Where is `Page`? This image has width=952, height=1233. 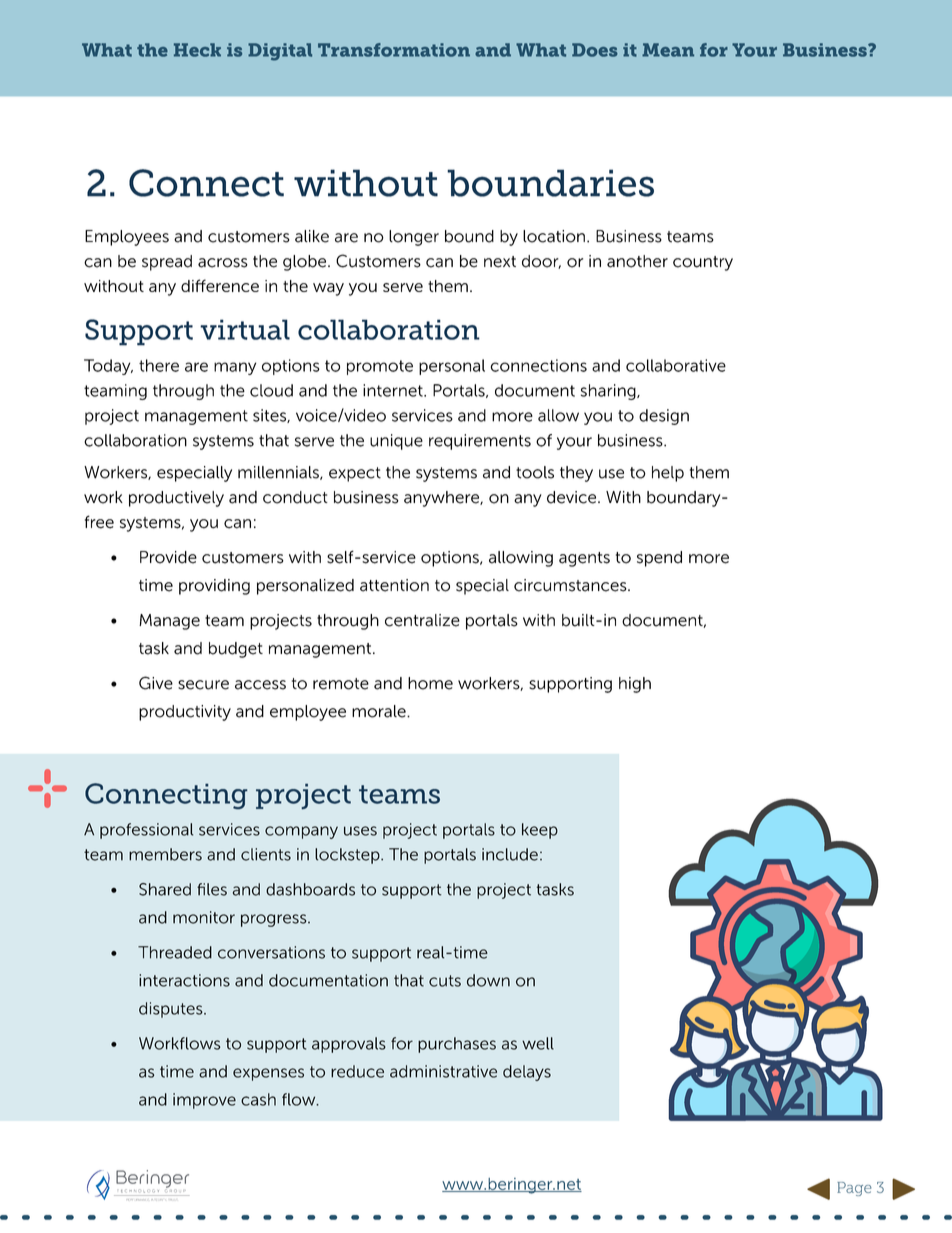
Page is located at coordinates (854, 1189).
